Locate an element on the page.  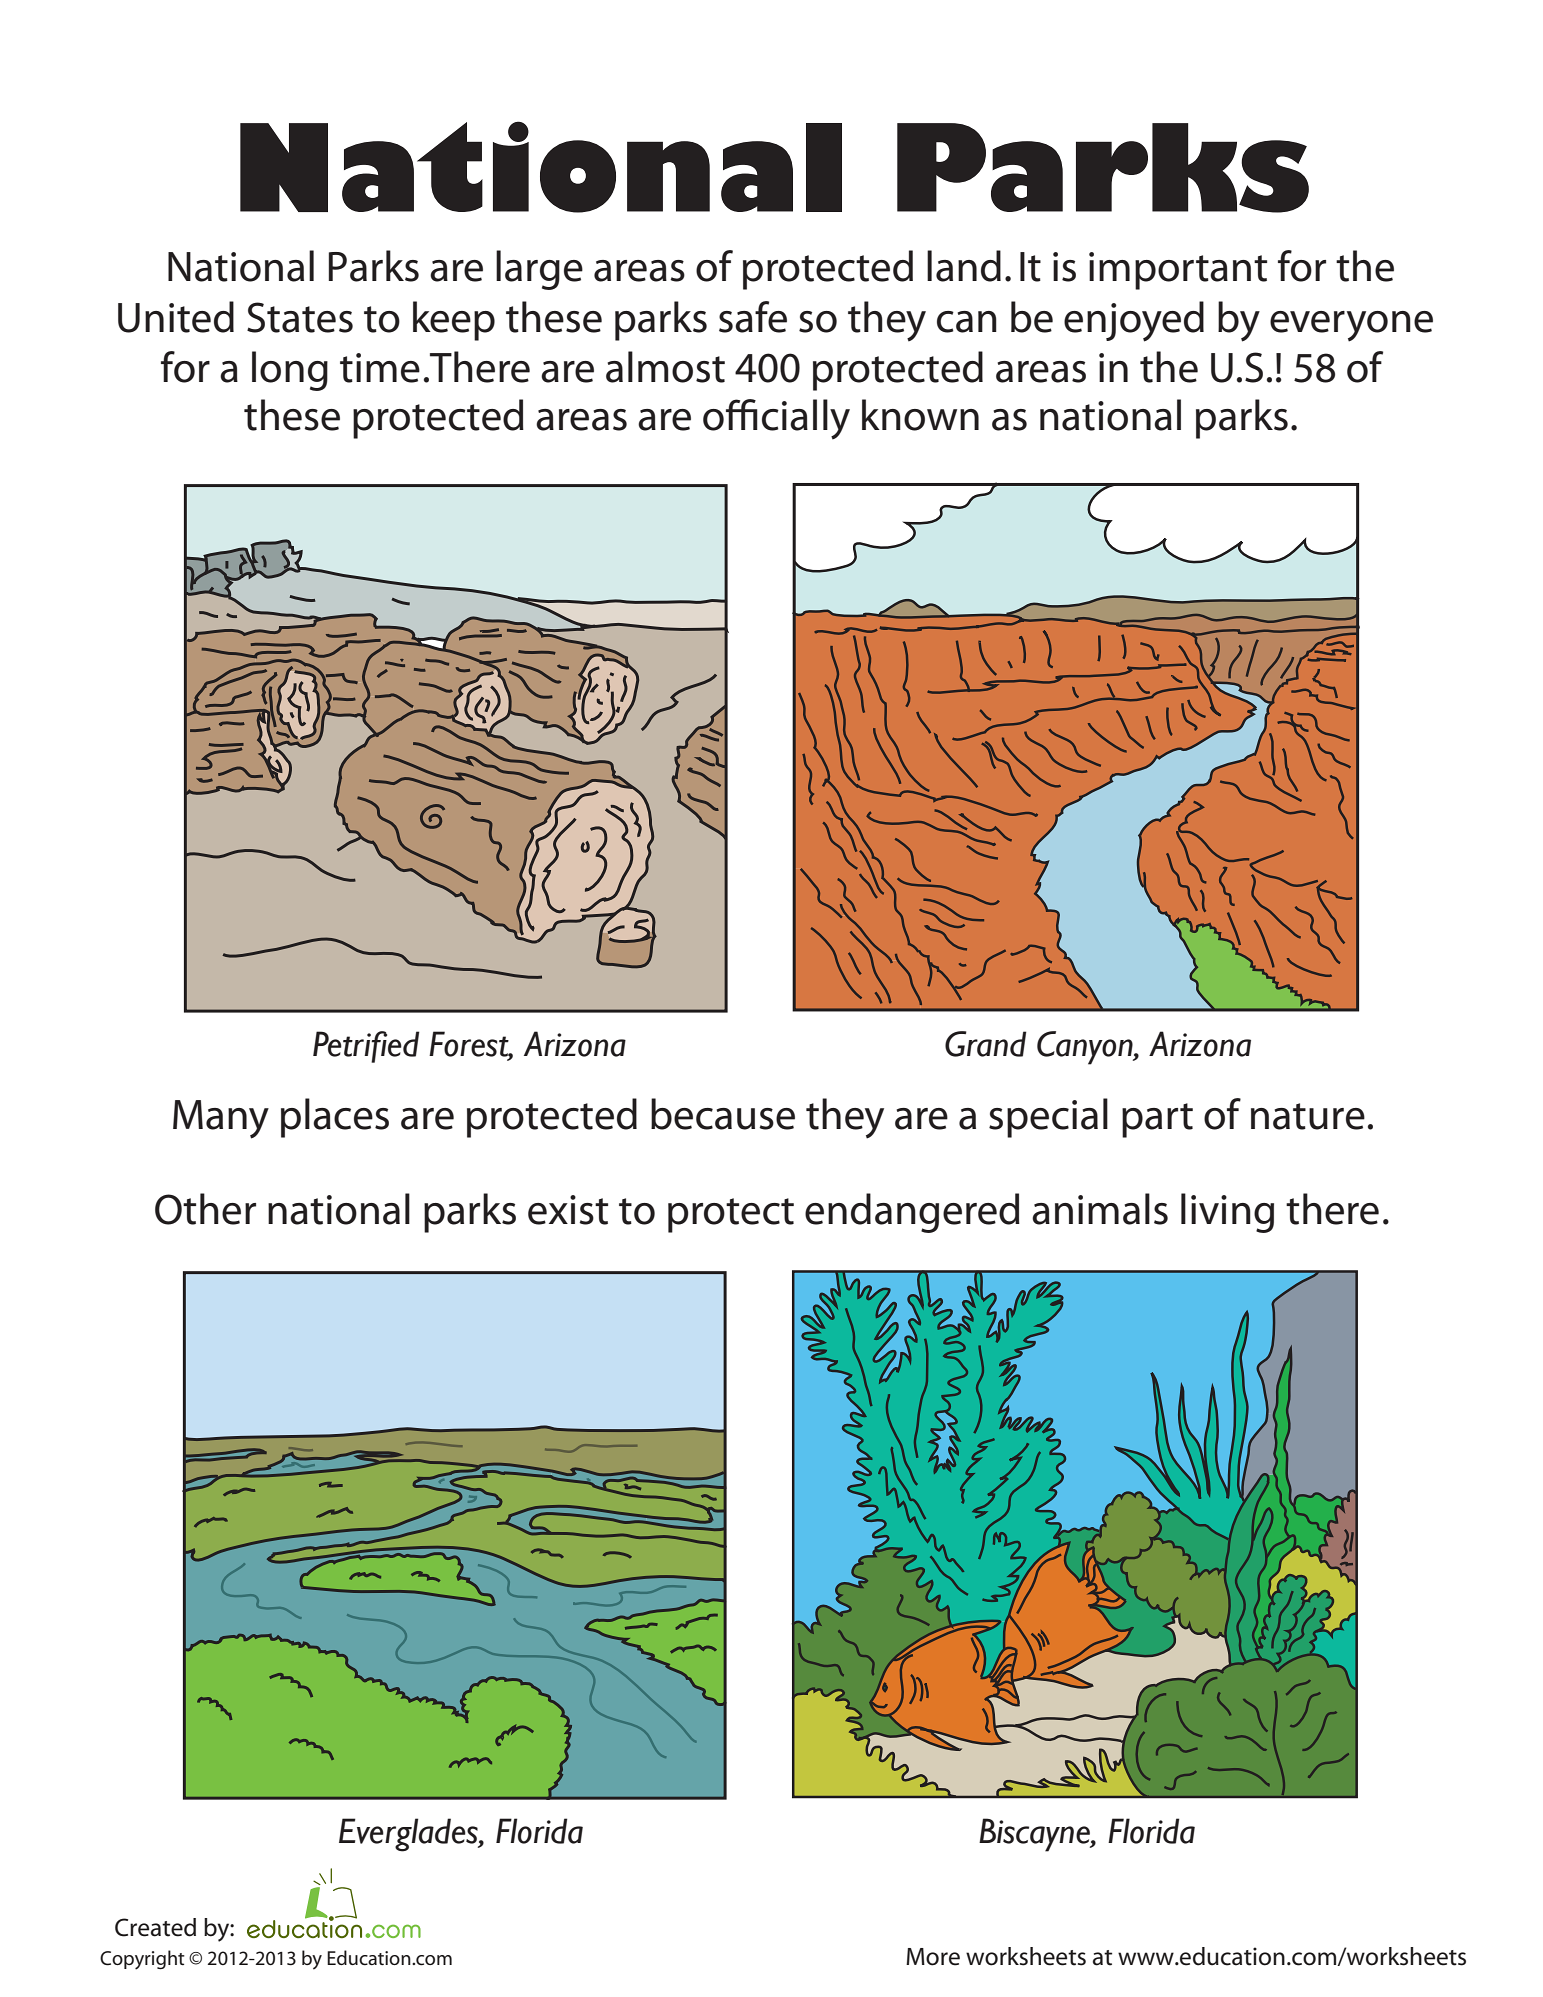
living is located at coordinates (1227, 1213).
